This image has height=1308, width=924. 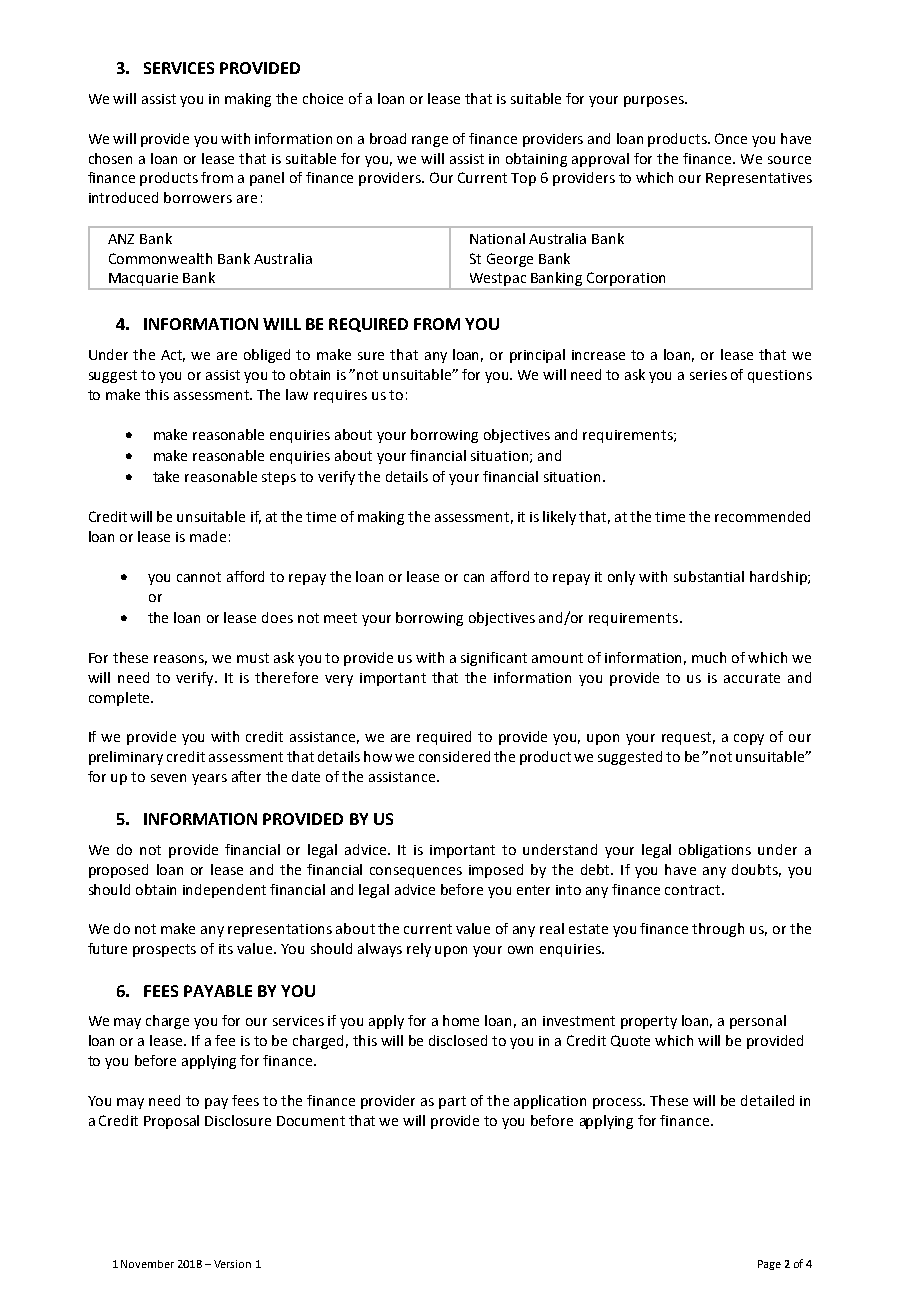 What do you see at coordinates (166, 476) in the image?
I see `take` at bounding box center [166, 476].
